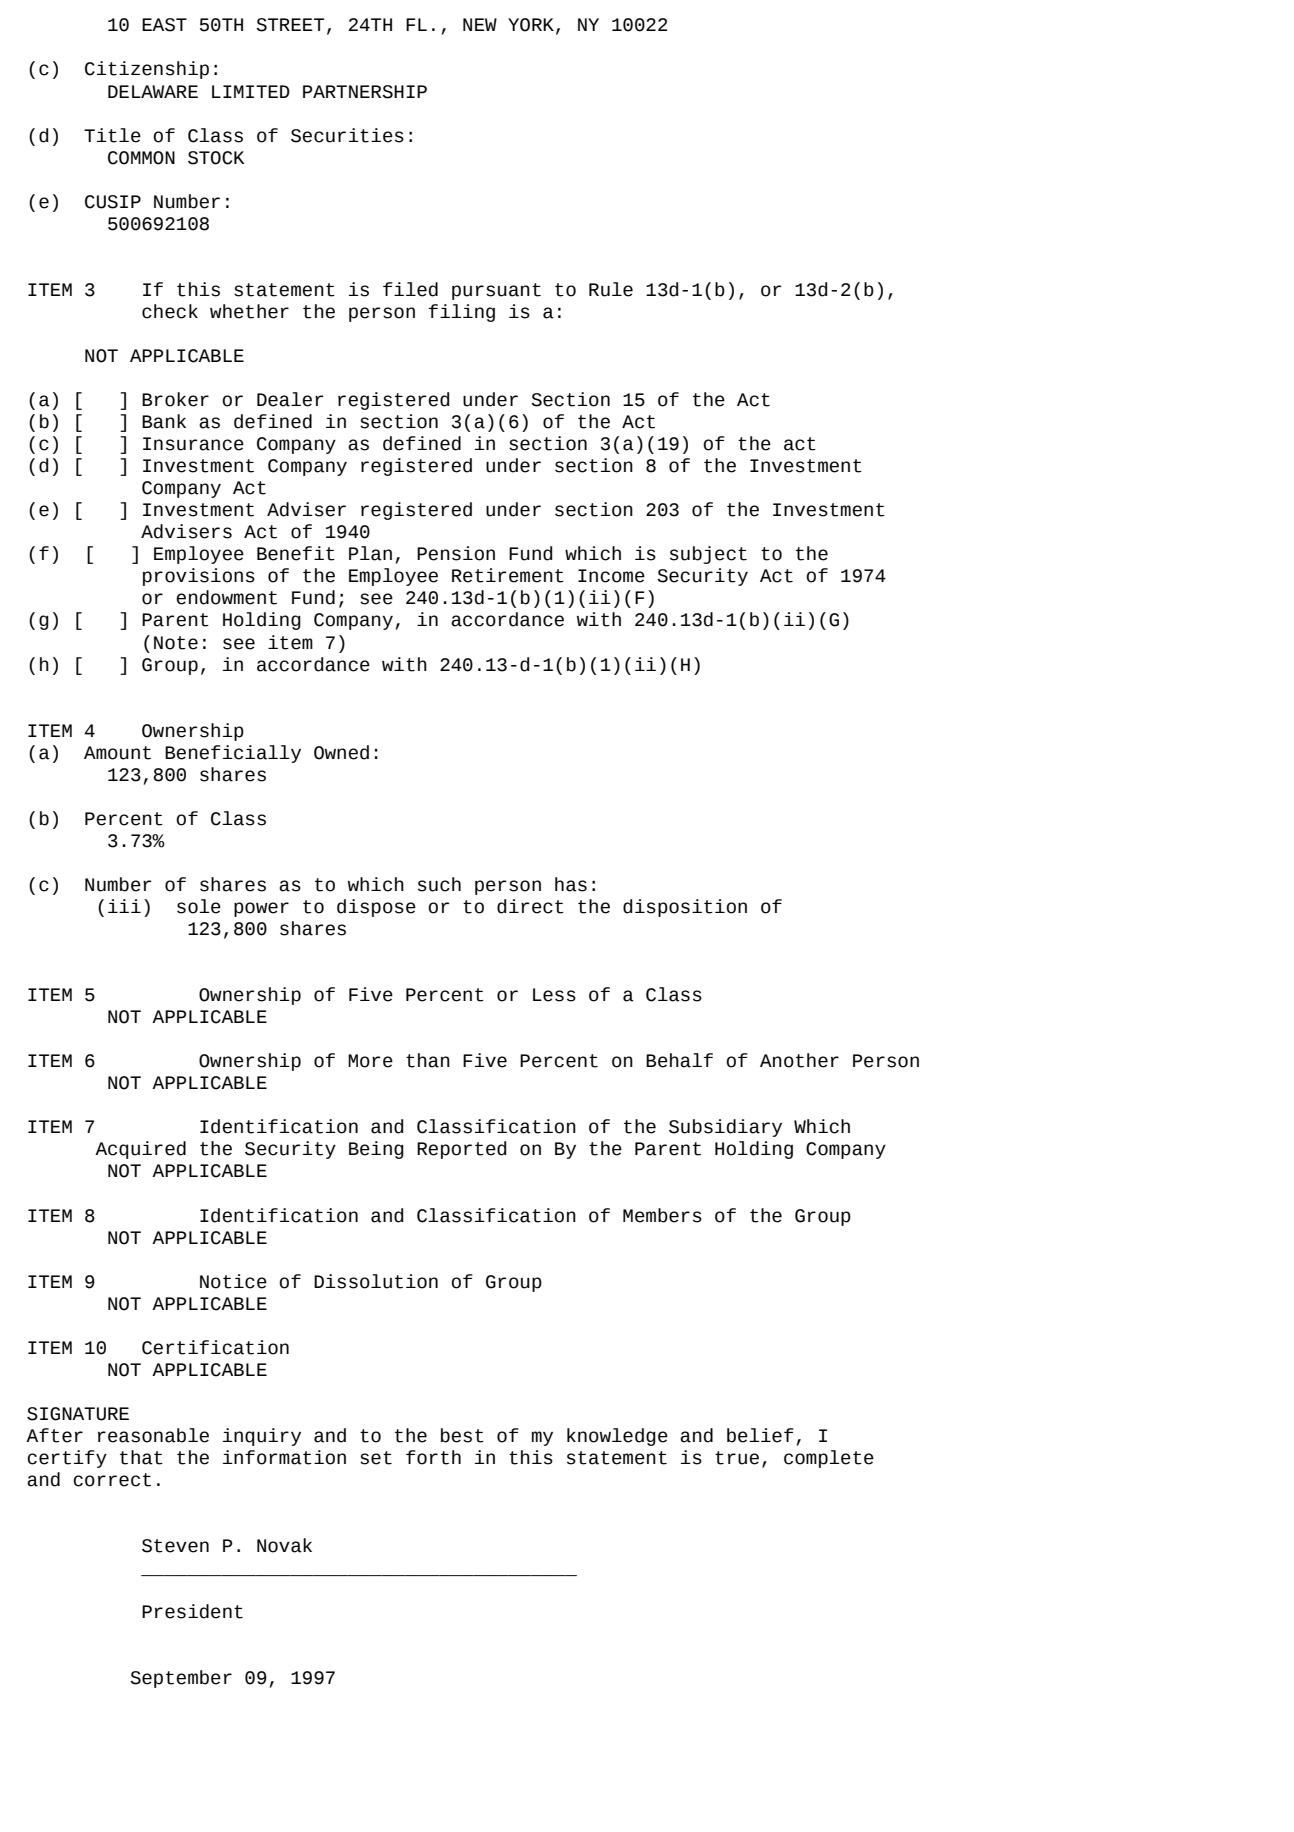 The height and width of the screenshot is (1832, 1294). Describe the element at coordinates (215, 1347) in the screenshot. I see `Certification` at that location.
